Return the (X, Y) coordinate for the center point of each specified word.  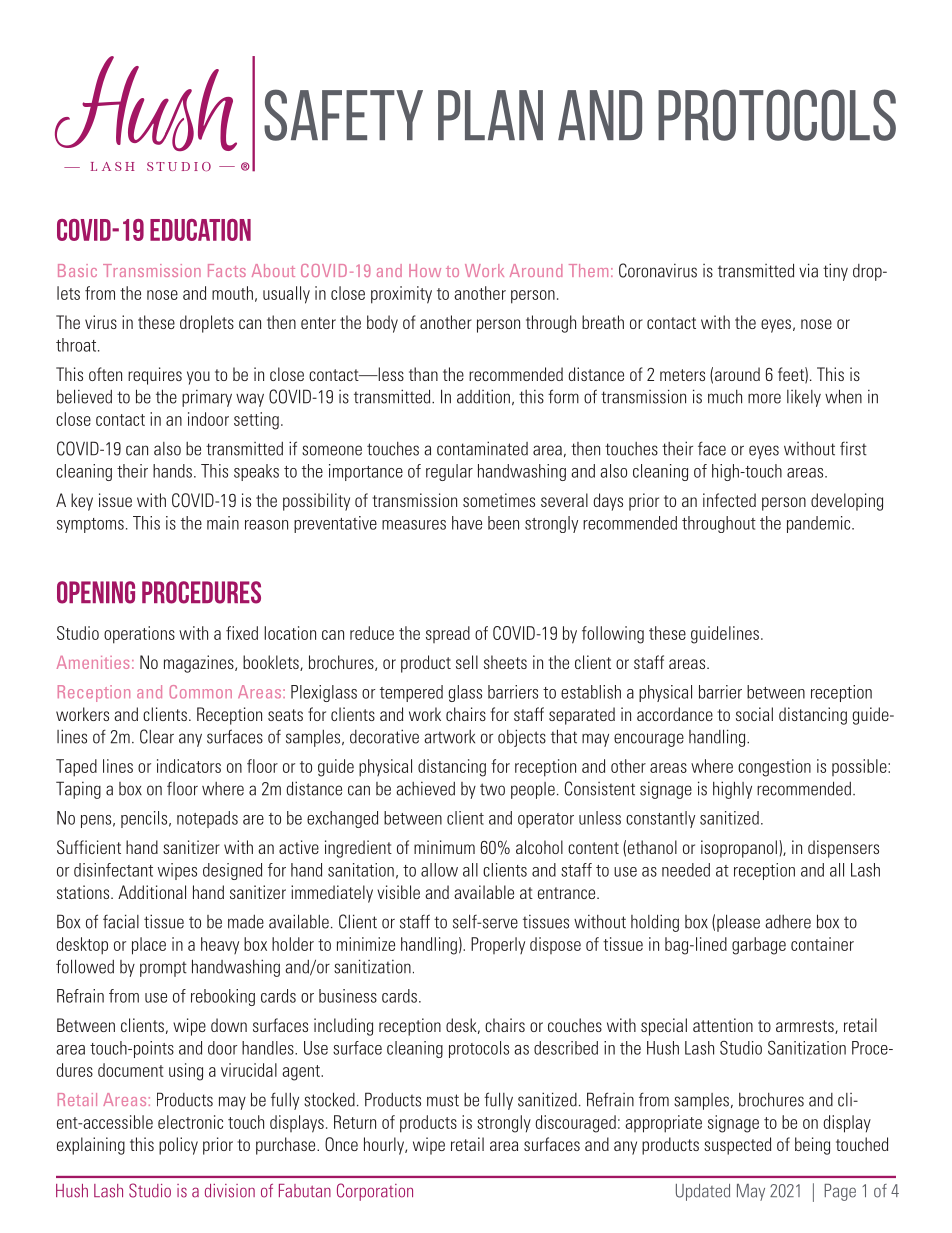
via (808, 270)
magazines (200, 664)
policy (178, 1146)
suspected (737, 1146)
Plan (490, 115)
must (443, 1100)
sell (467, 662)
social (754, 714)
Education (200, 230)
